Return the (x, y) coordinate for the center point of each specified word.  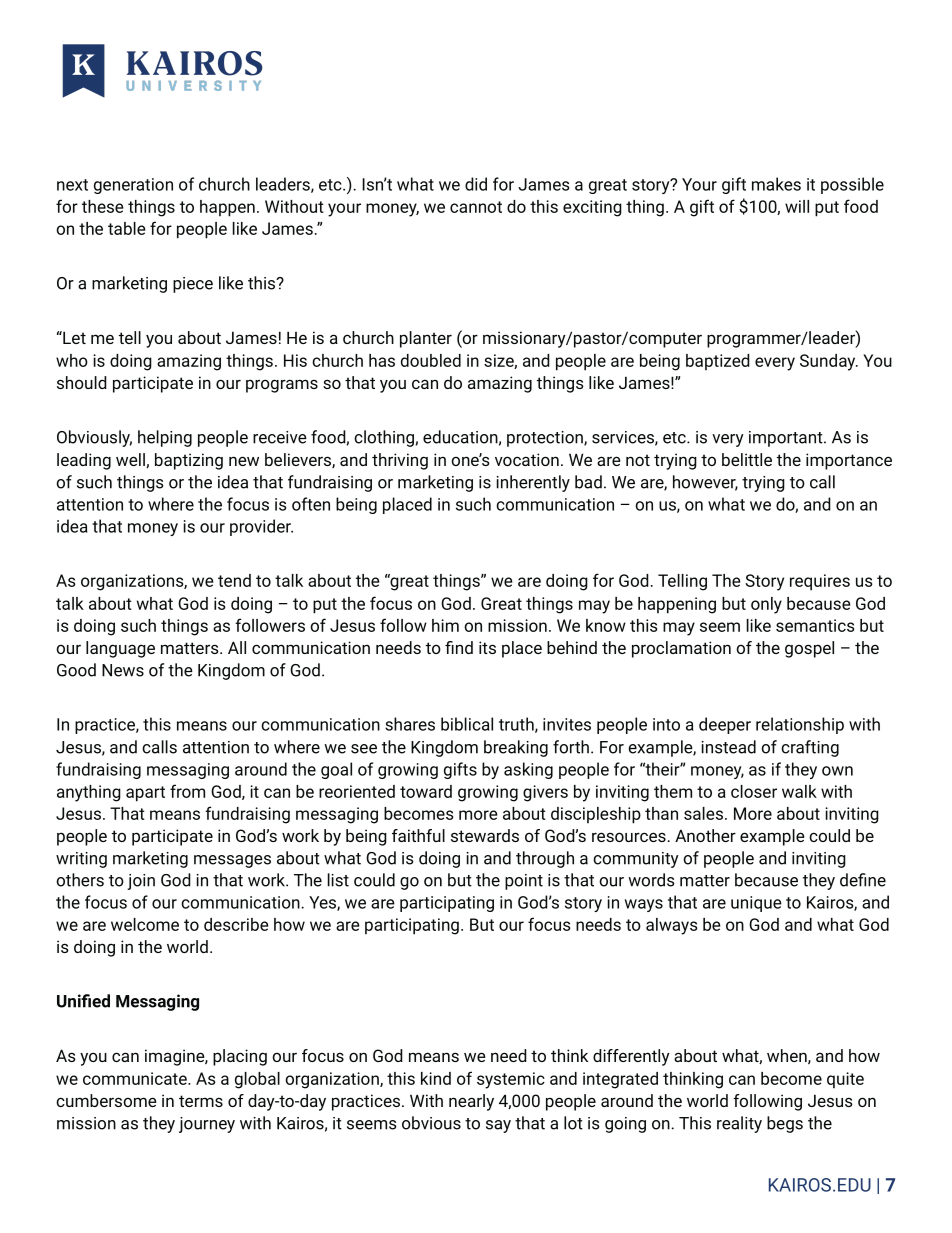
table (127, 228)
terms (201, 1101)
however (705, 483)
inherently (533, 483)
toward (426, 791)
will (797, 206)
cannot (476, 207)
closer (754, 791)
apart (145, 794)
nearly (471, 1102)
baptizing (189, 461)
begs (785, 1124)
